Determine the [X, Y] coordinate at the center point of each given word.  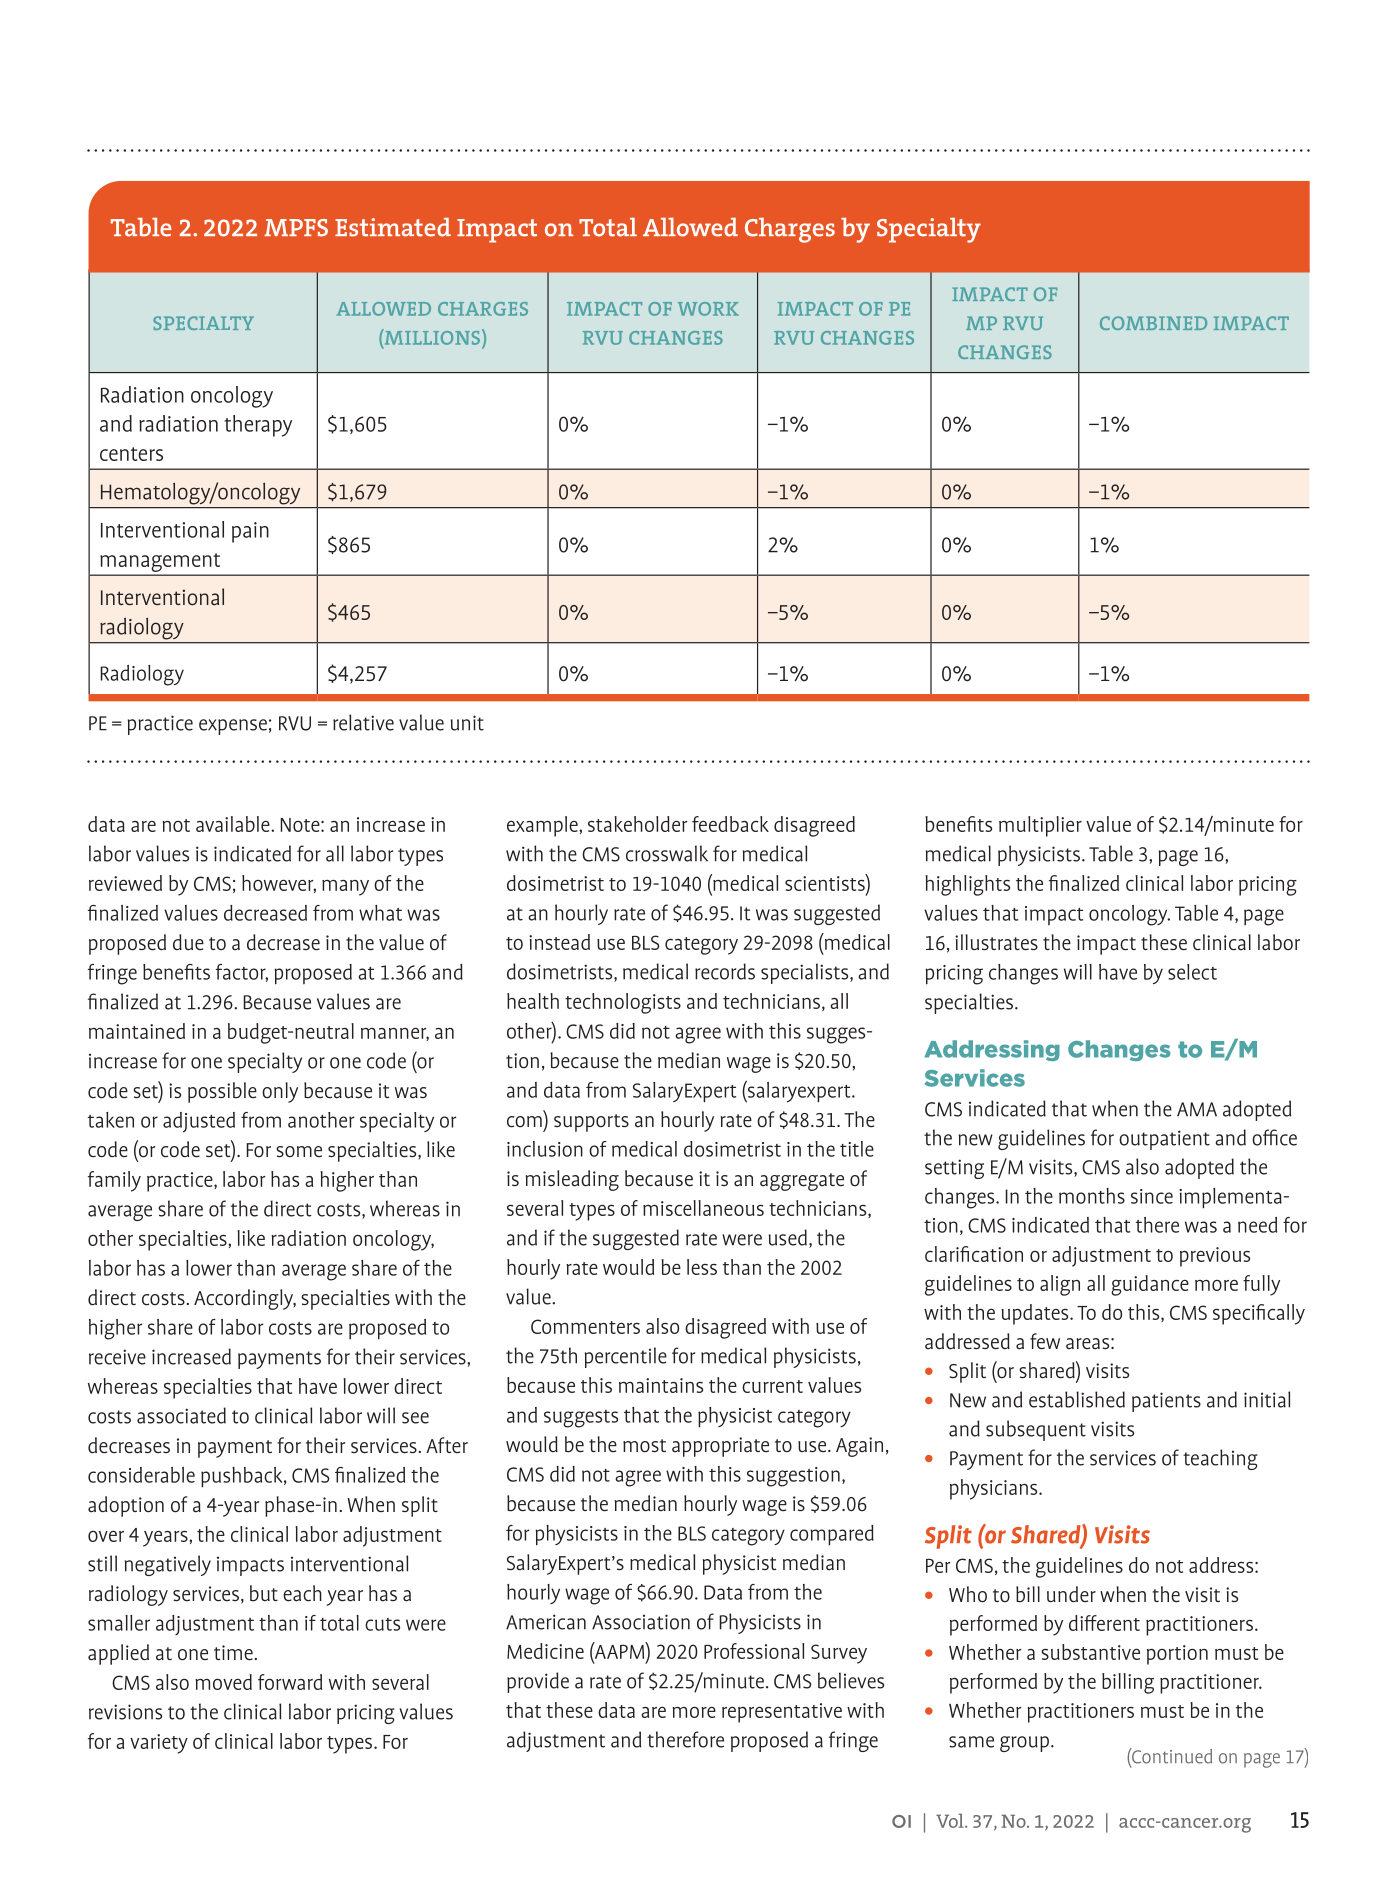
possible [222, 1092]
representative [782, 1713]
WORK [708, 309]
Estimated [393, 227]
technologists [623, 1003]
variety [159, 1744]
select [1192, 972]
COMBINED [1153, 323]
